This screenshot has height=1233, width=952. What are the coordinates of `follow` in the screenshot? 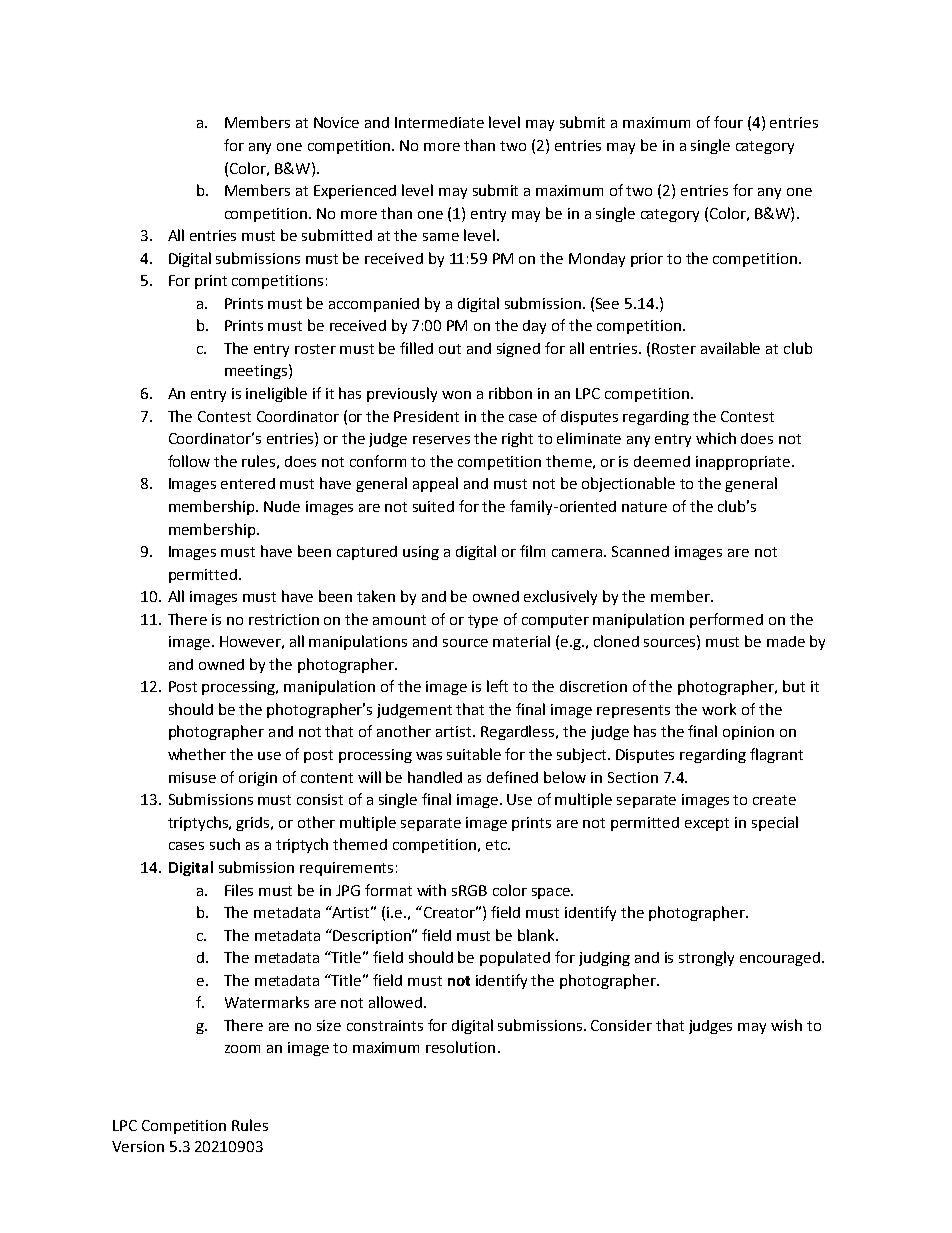 It's located at (189, 461).
